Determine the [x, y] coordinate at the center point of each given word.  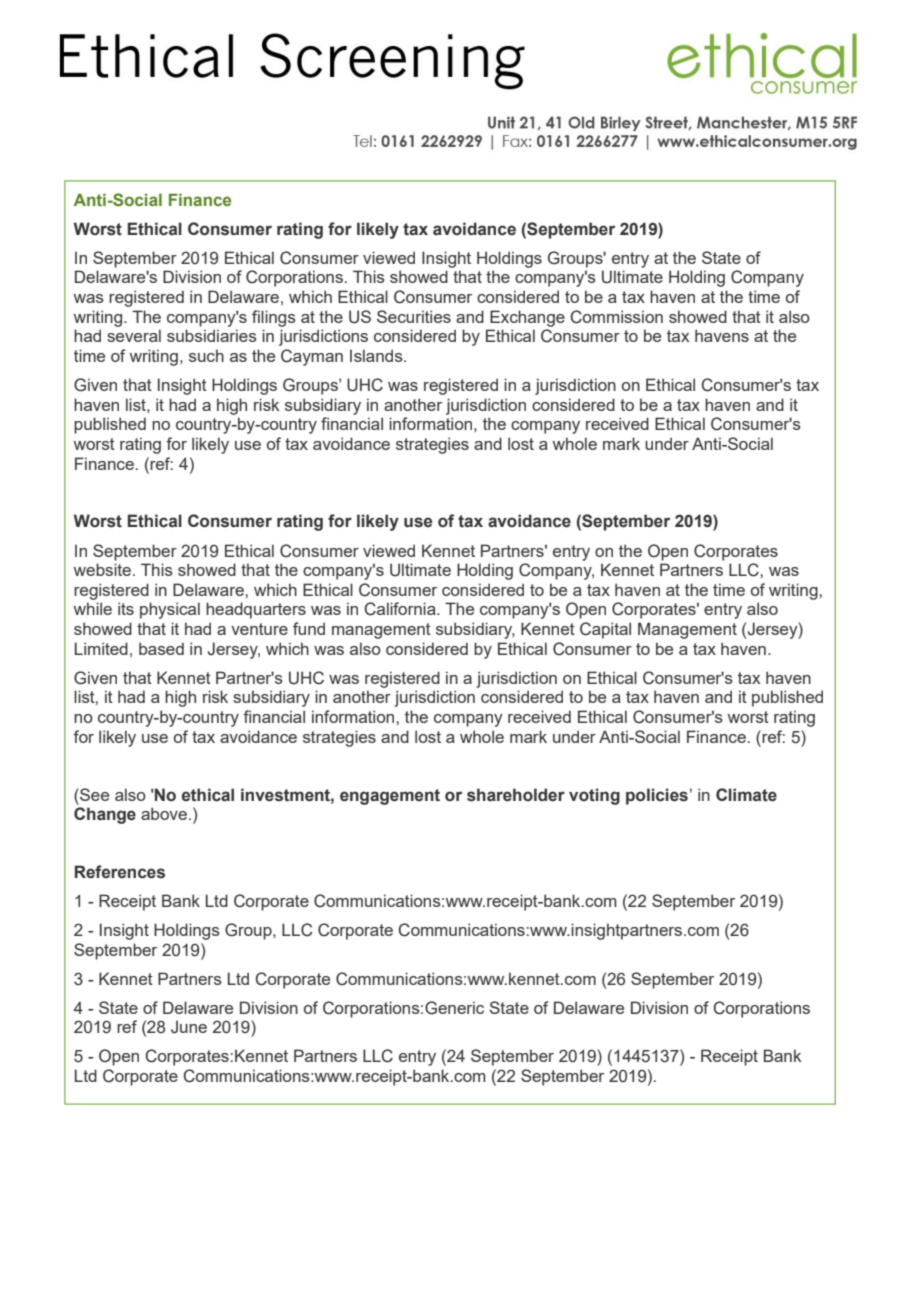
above [164, 813]
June [189, 1027]
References [120, 872]
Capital [605, 630]
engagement [390, 797]
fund [309, 628]
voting [594, 796]
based [161, 648]
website [104, 569]
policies [657, 796]
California [401, 609]
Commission [616, 317]
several [134, 335]
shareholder [516, 795]
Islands [377, 355]
